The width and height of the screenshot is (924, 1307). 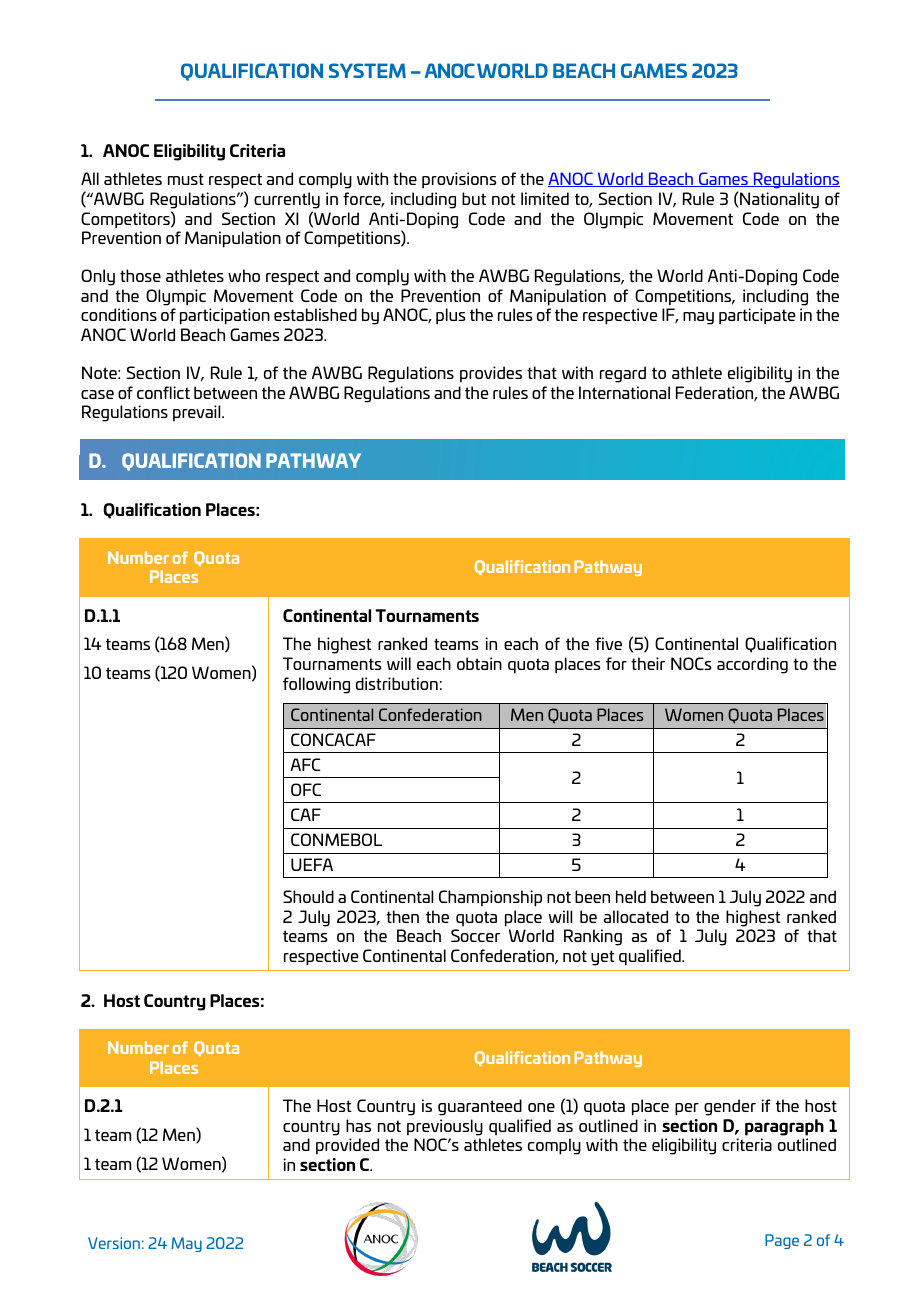 I want to click on Version, so click(x=114, y=1243).
